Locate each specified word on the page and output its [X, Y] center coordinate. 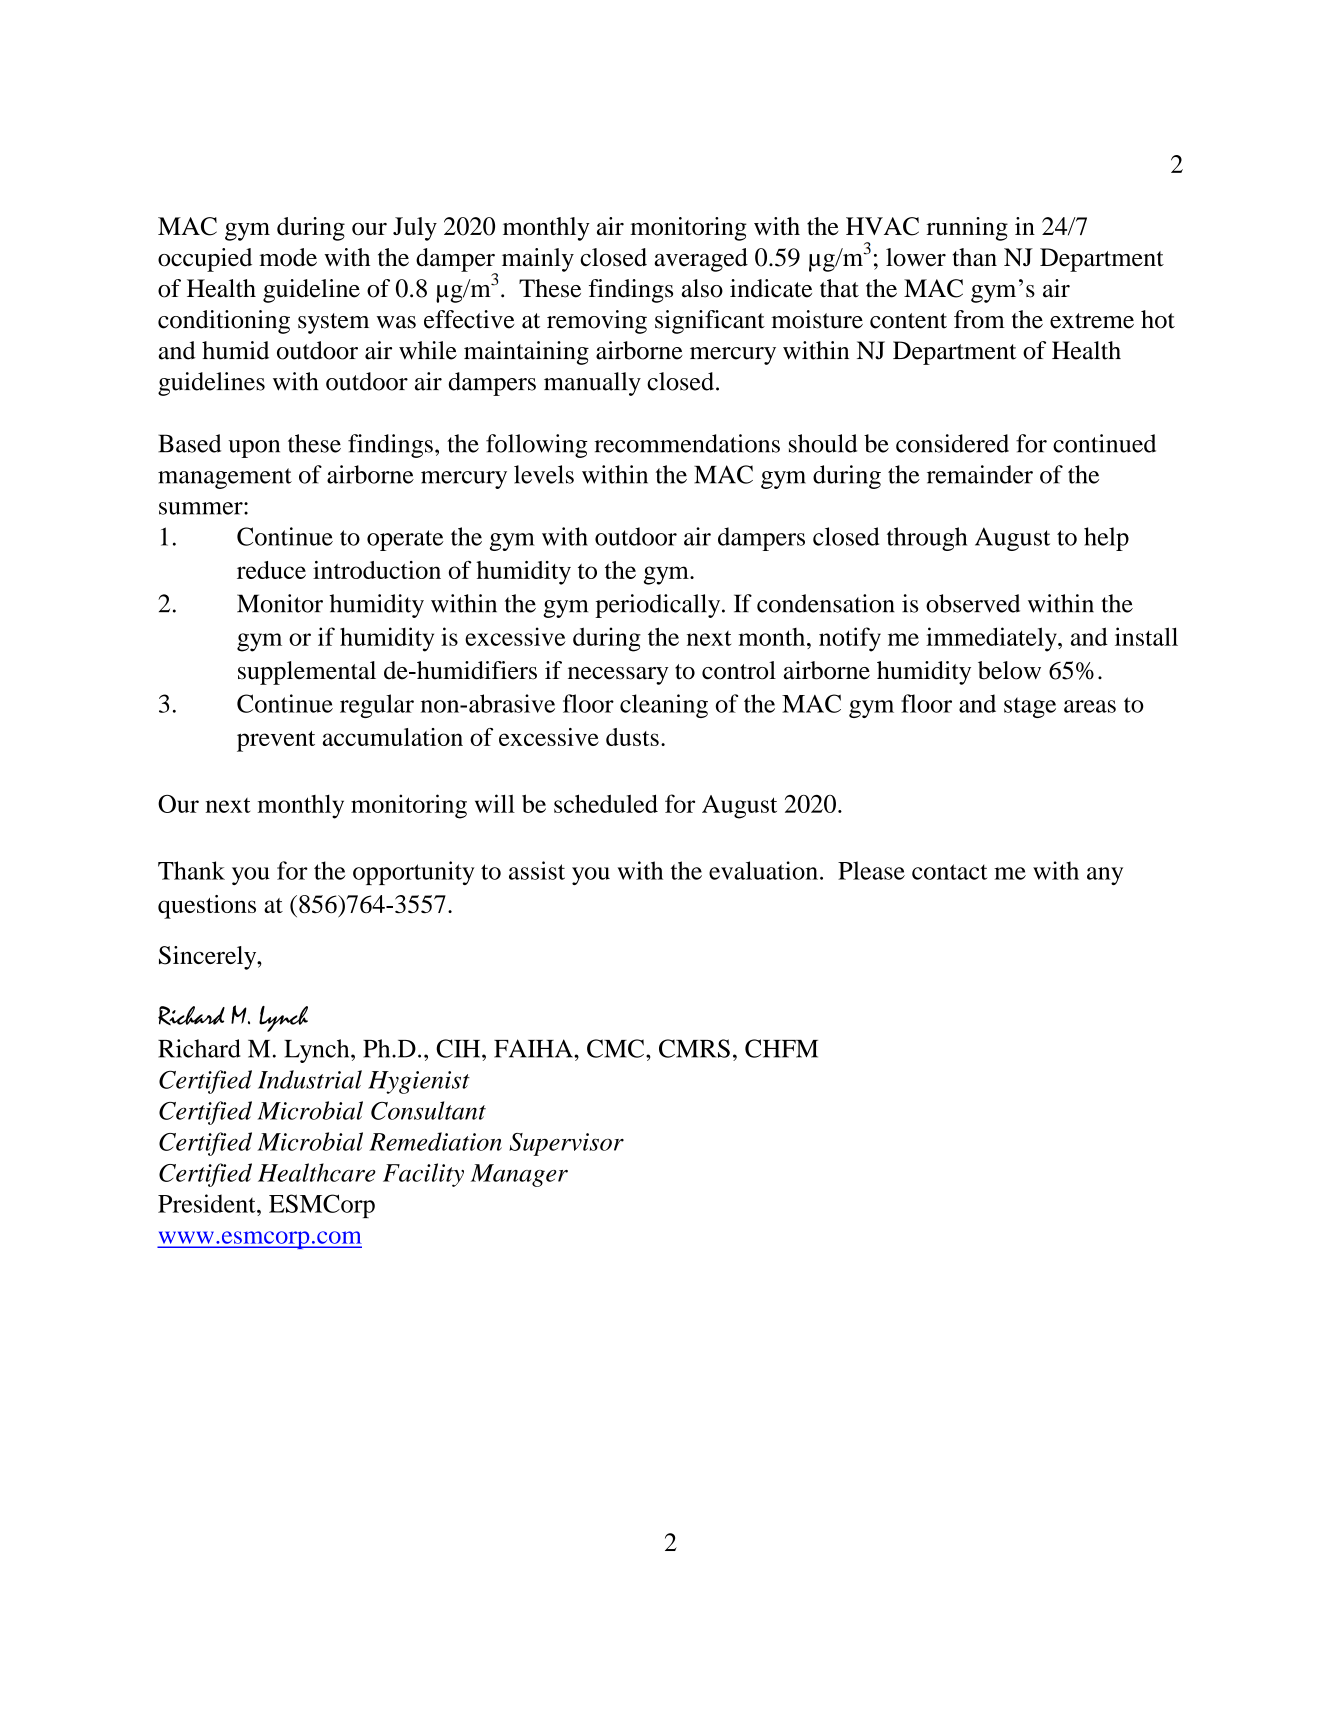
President [208, 1203]
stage [1030, 707]
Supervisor [566, 1144]
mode [288, 257]
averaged [701, 260]
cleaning [664, 706]
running [967, 229]
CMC [615, 1048]
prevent [276, 741]
